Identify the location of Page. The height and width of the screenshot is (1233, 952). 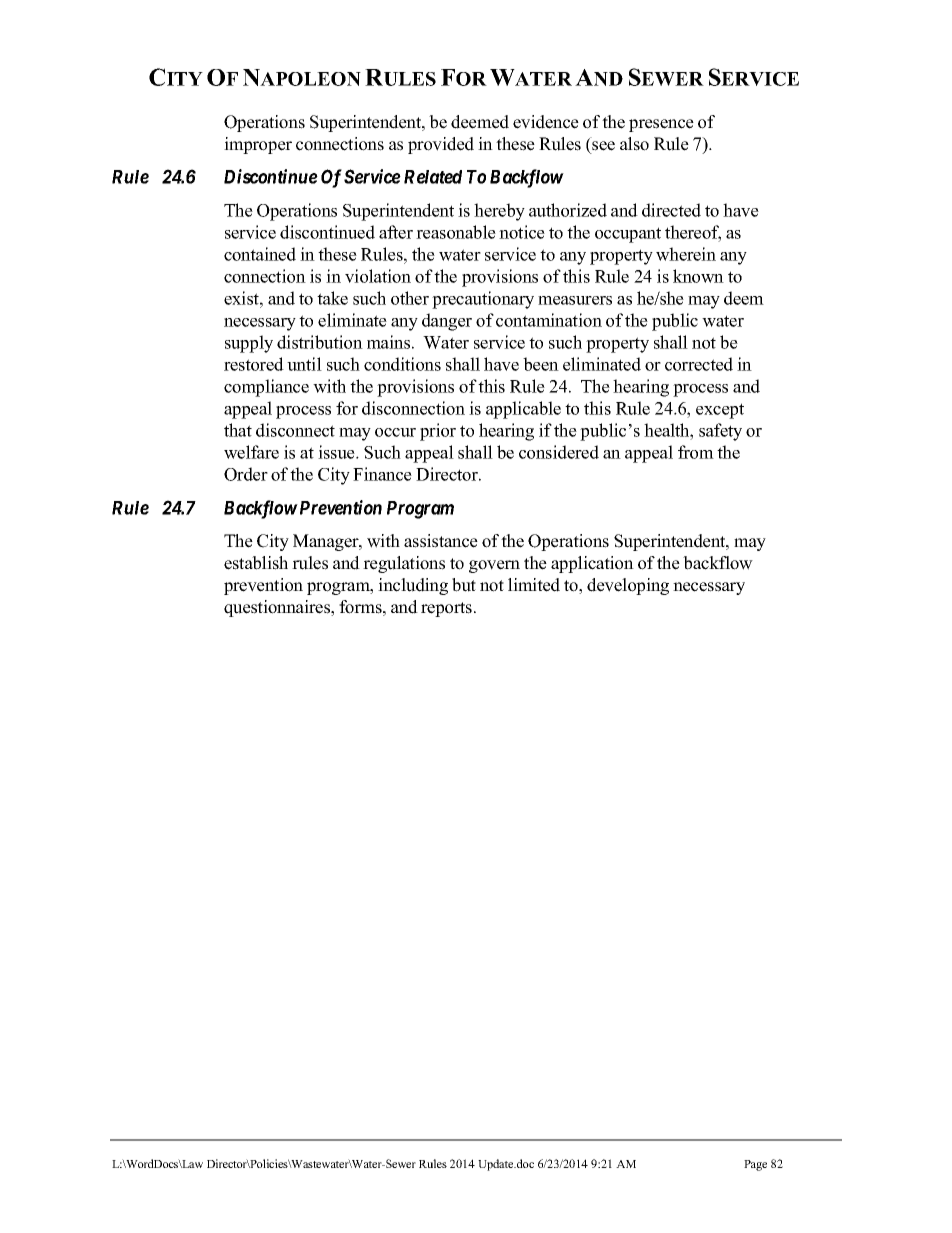
(755, 1165).
